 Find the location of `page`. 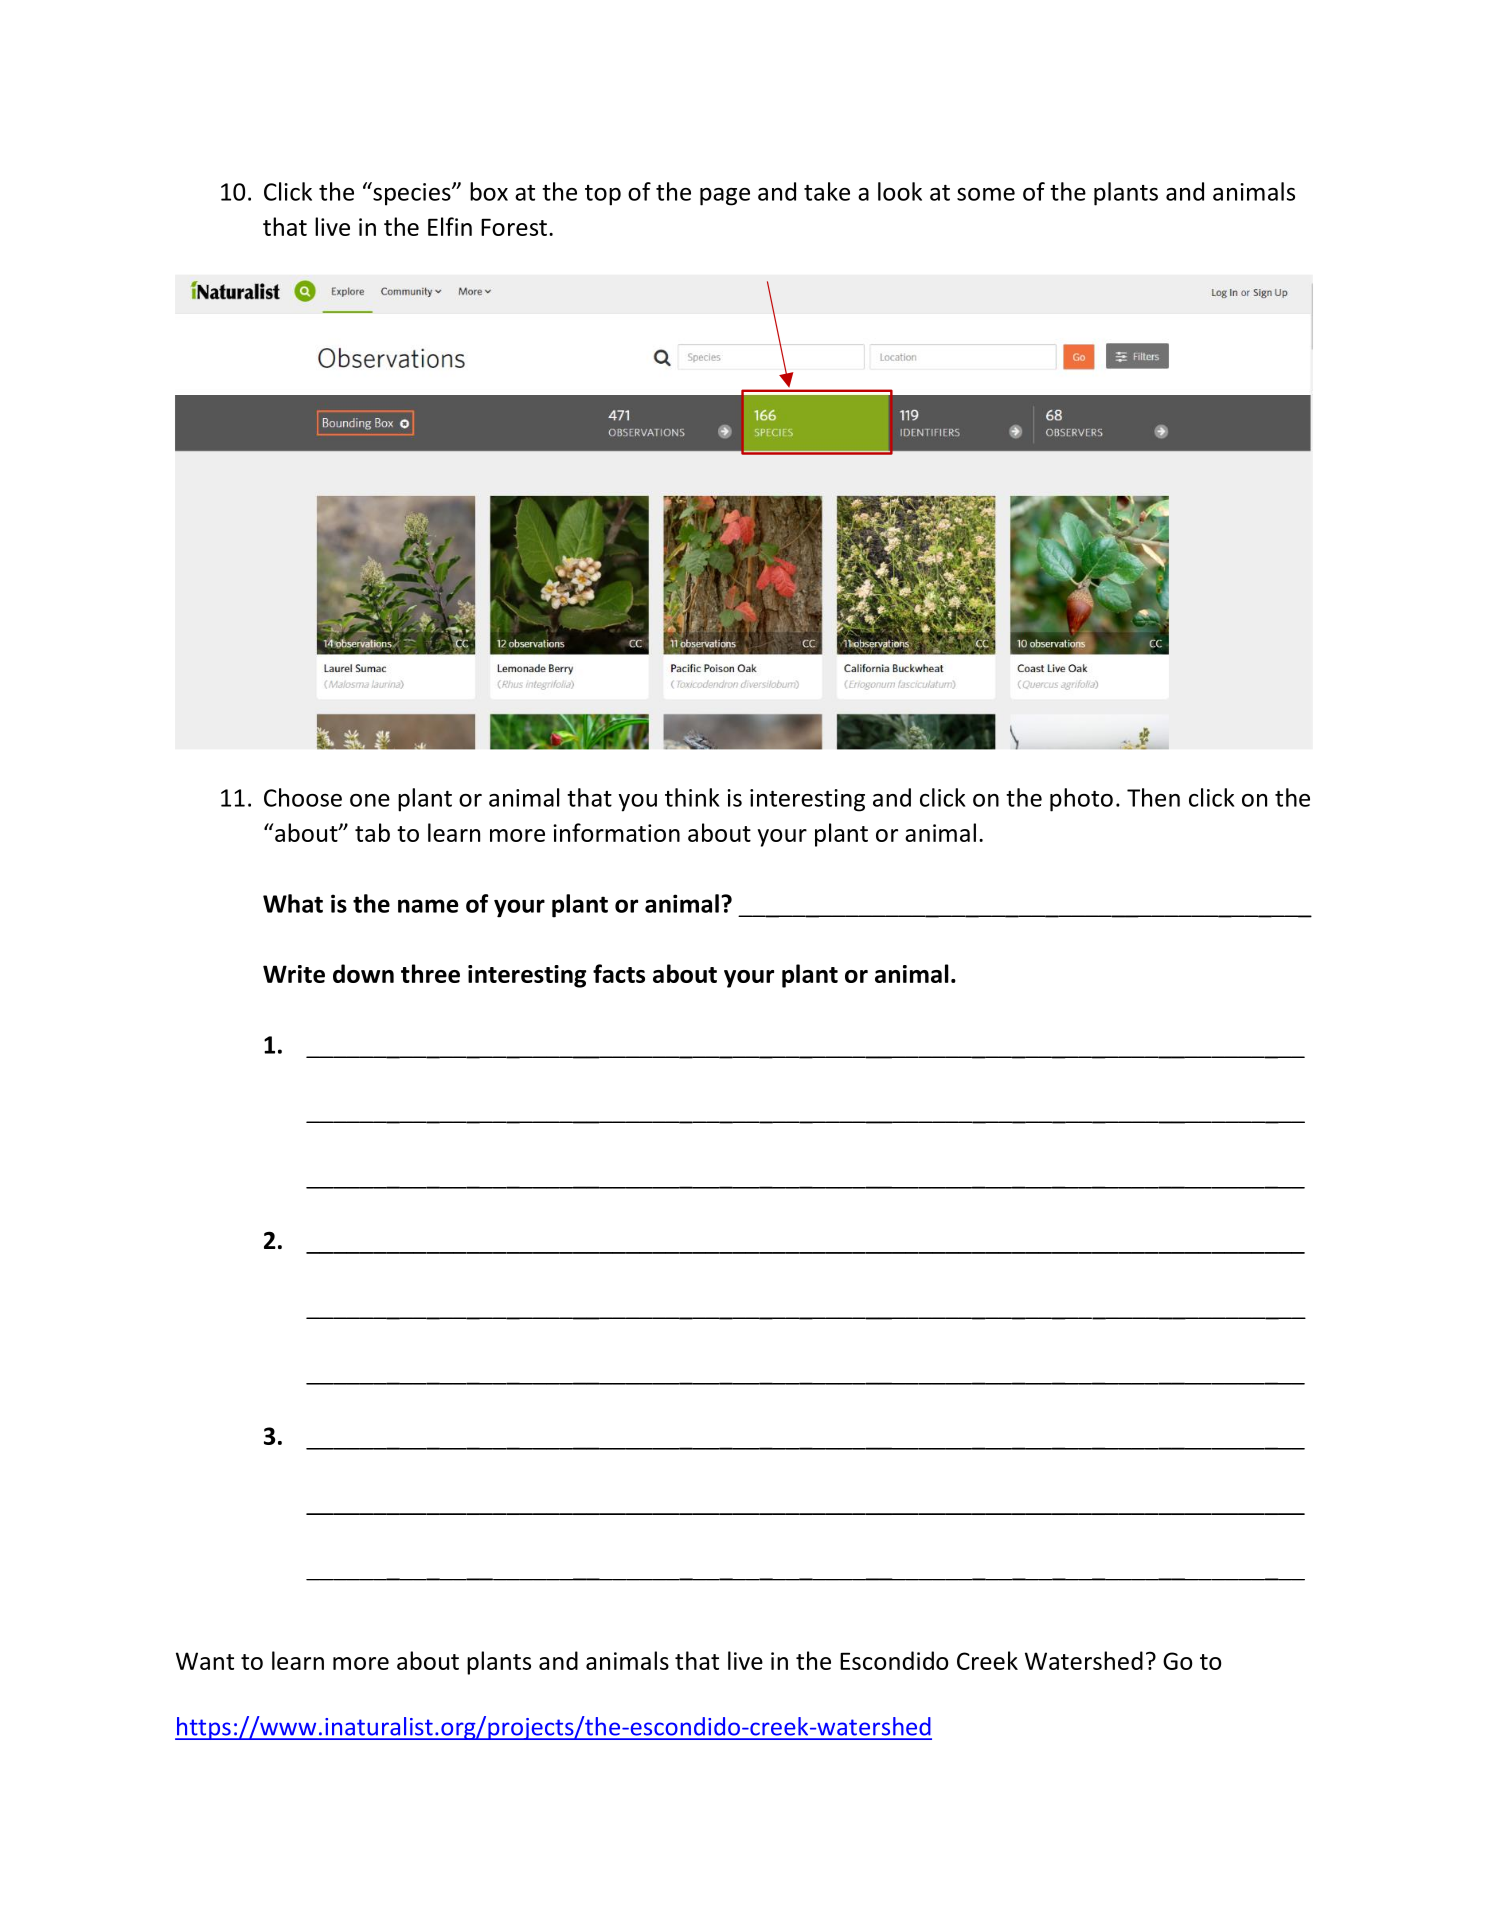

page is located at coordinates (725, 197).
